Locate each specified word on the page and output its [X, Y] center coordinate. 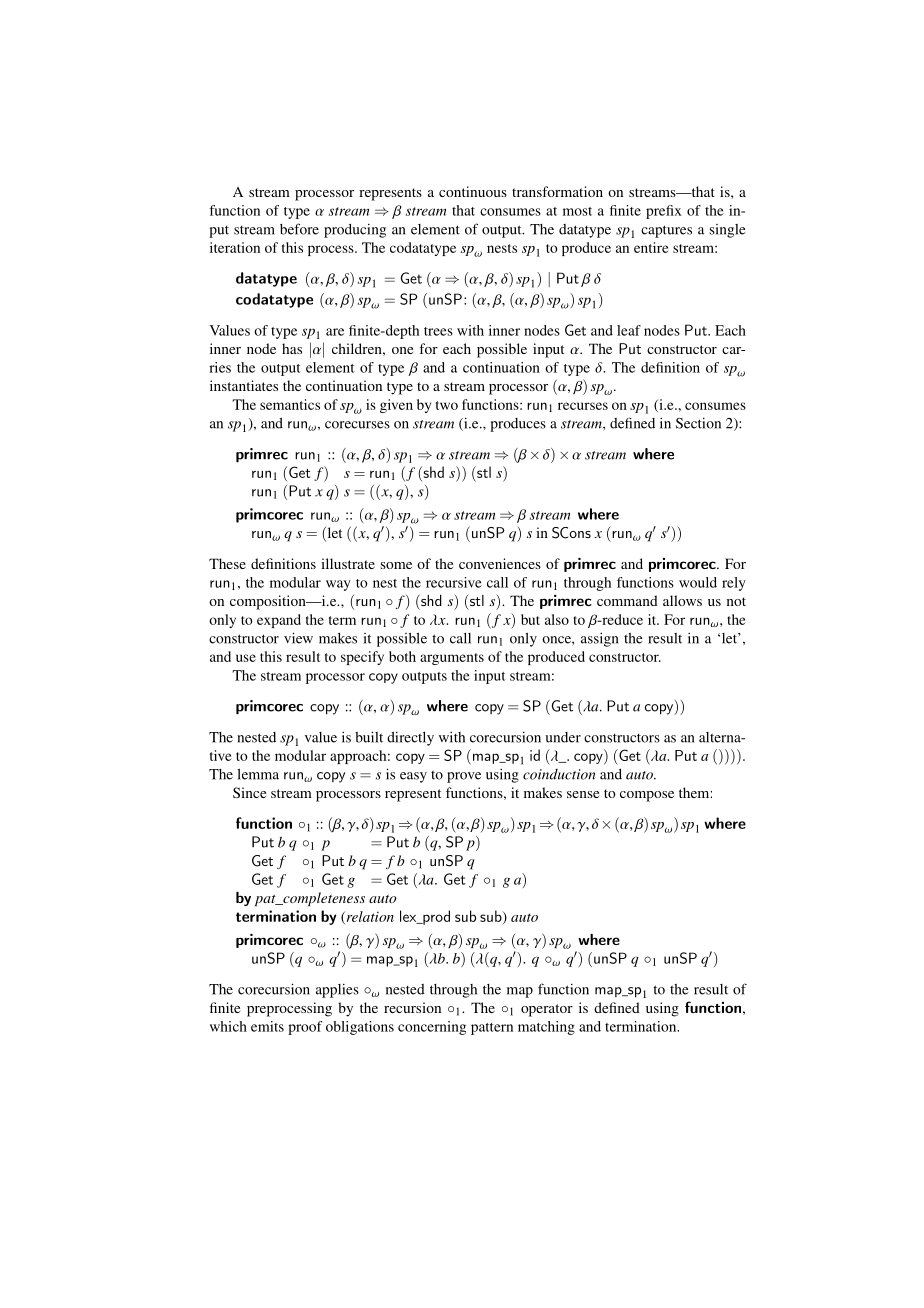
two [447, 405]
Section [698, 423]
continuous [473, 191]
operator [547, 1010]
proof [305, 1028]
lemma [258, 774]
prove [464, 777]
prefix [664, 212]
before [299, 229]
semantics [290, 404]
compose [647, 796]
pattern [492, 1029]
